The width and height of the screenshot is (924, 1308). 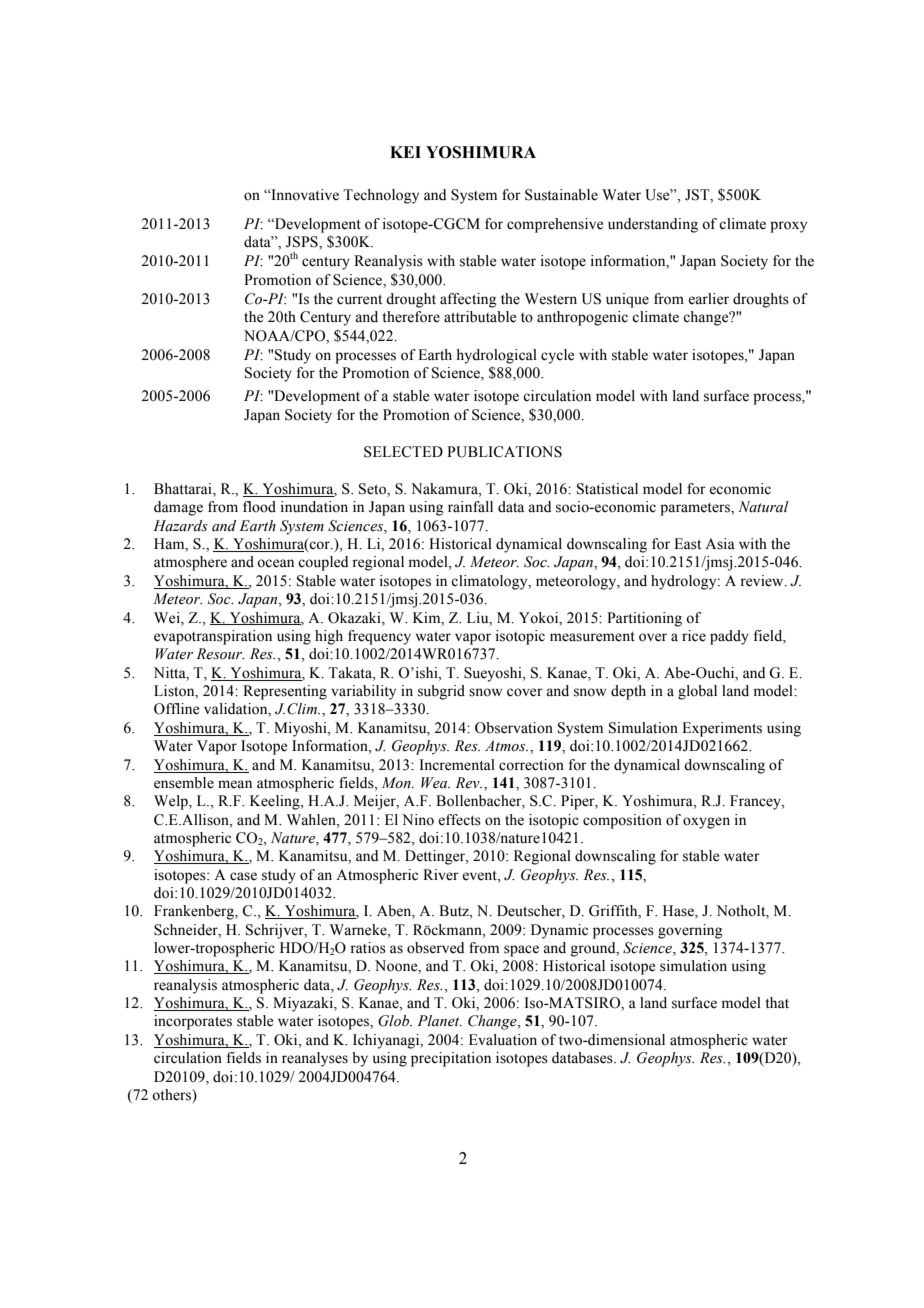 I want to click on incorporates, so click(x=193, y=1022).
